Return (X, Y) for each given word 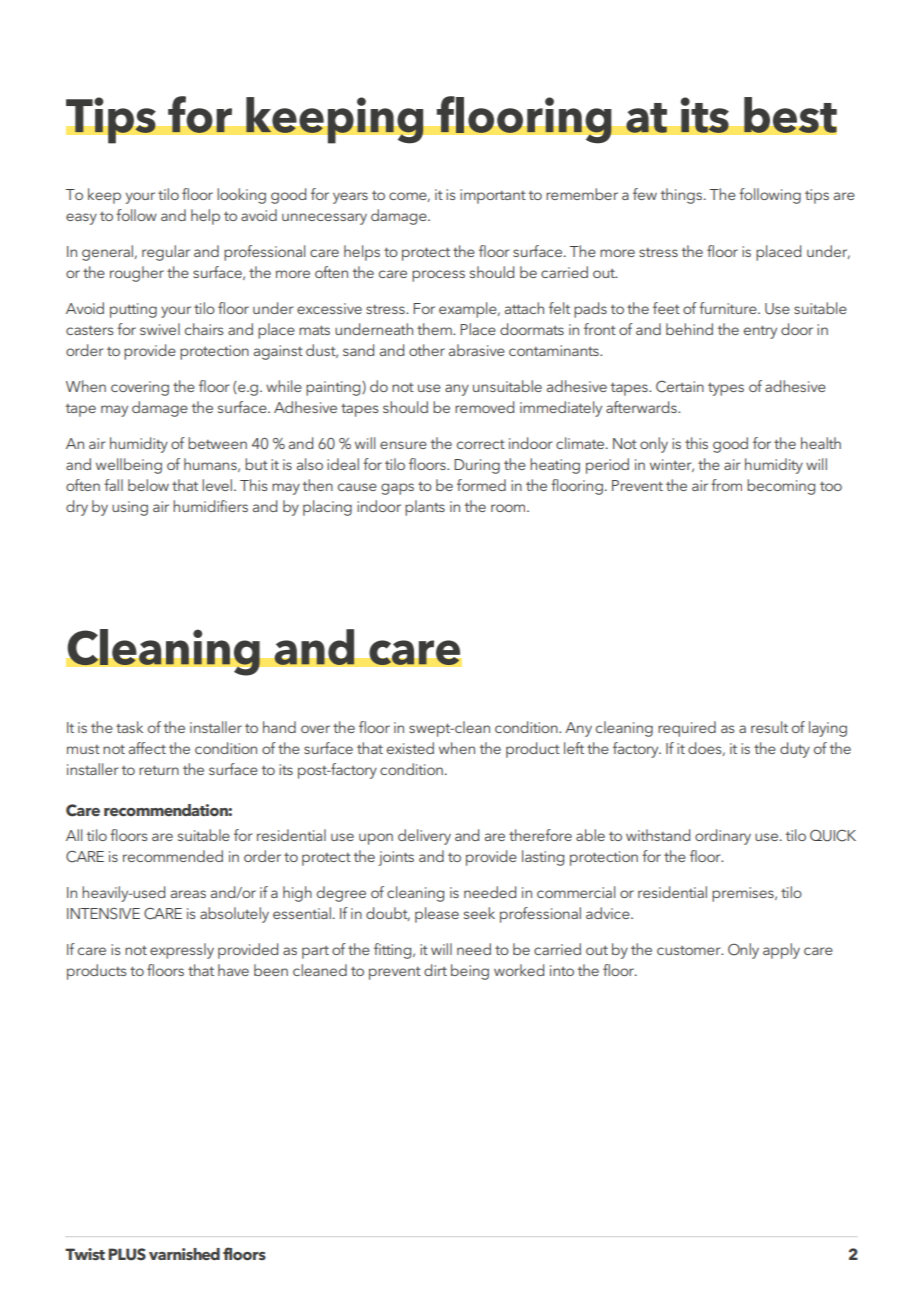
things (683, 196)
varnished (184, 1254)
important (493, 196)
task (129, 727)
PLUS (127, 1254)
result (769, 727)
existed (410, 748)
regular (166, 253)
